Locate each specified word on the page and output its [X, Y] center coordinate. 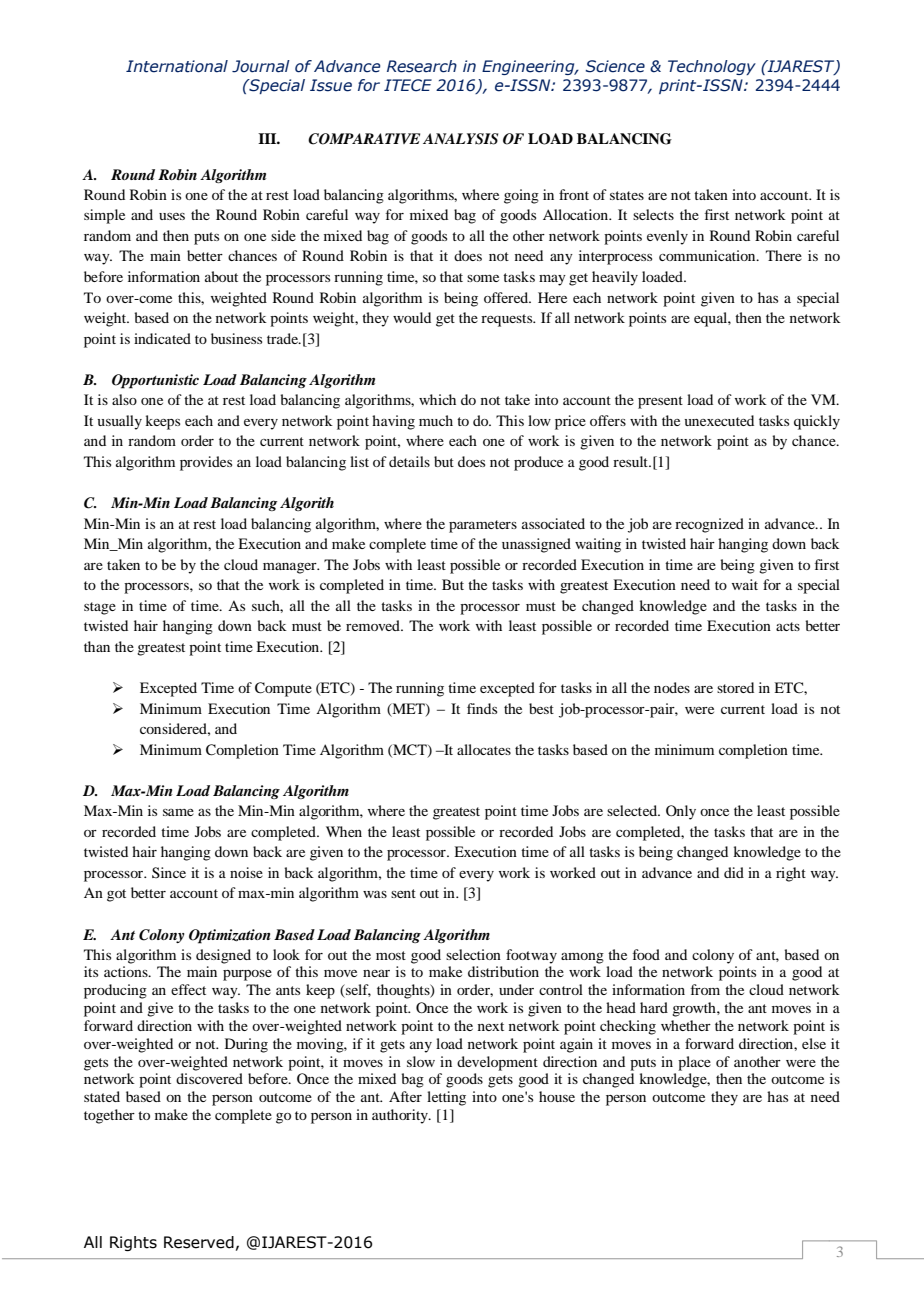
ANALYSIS [460, 139]
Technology [712, 67]
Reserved [199, 1242]
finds [482, 708]
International [177, 66]
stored [735, 687]
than [97, 646]
